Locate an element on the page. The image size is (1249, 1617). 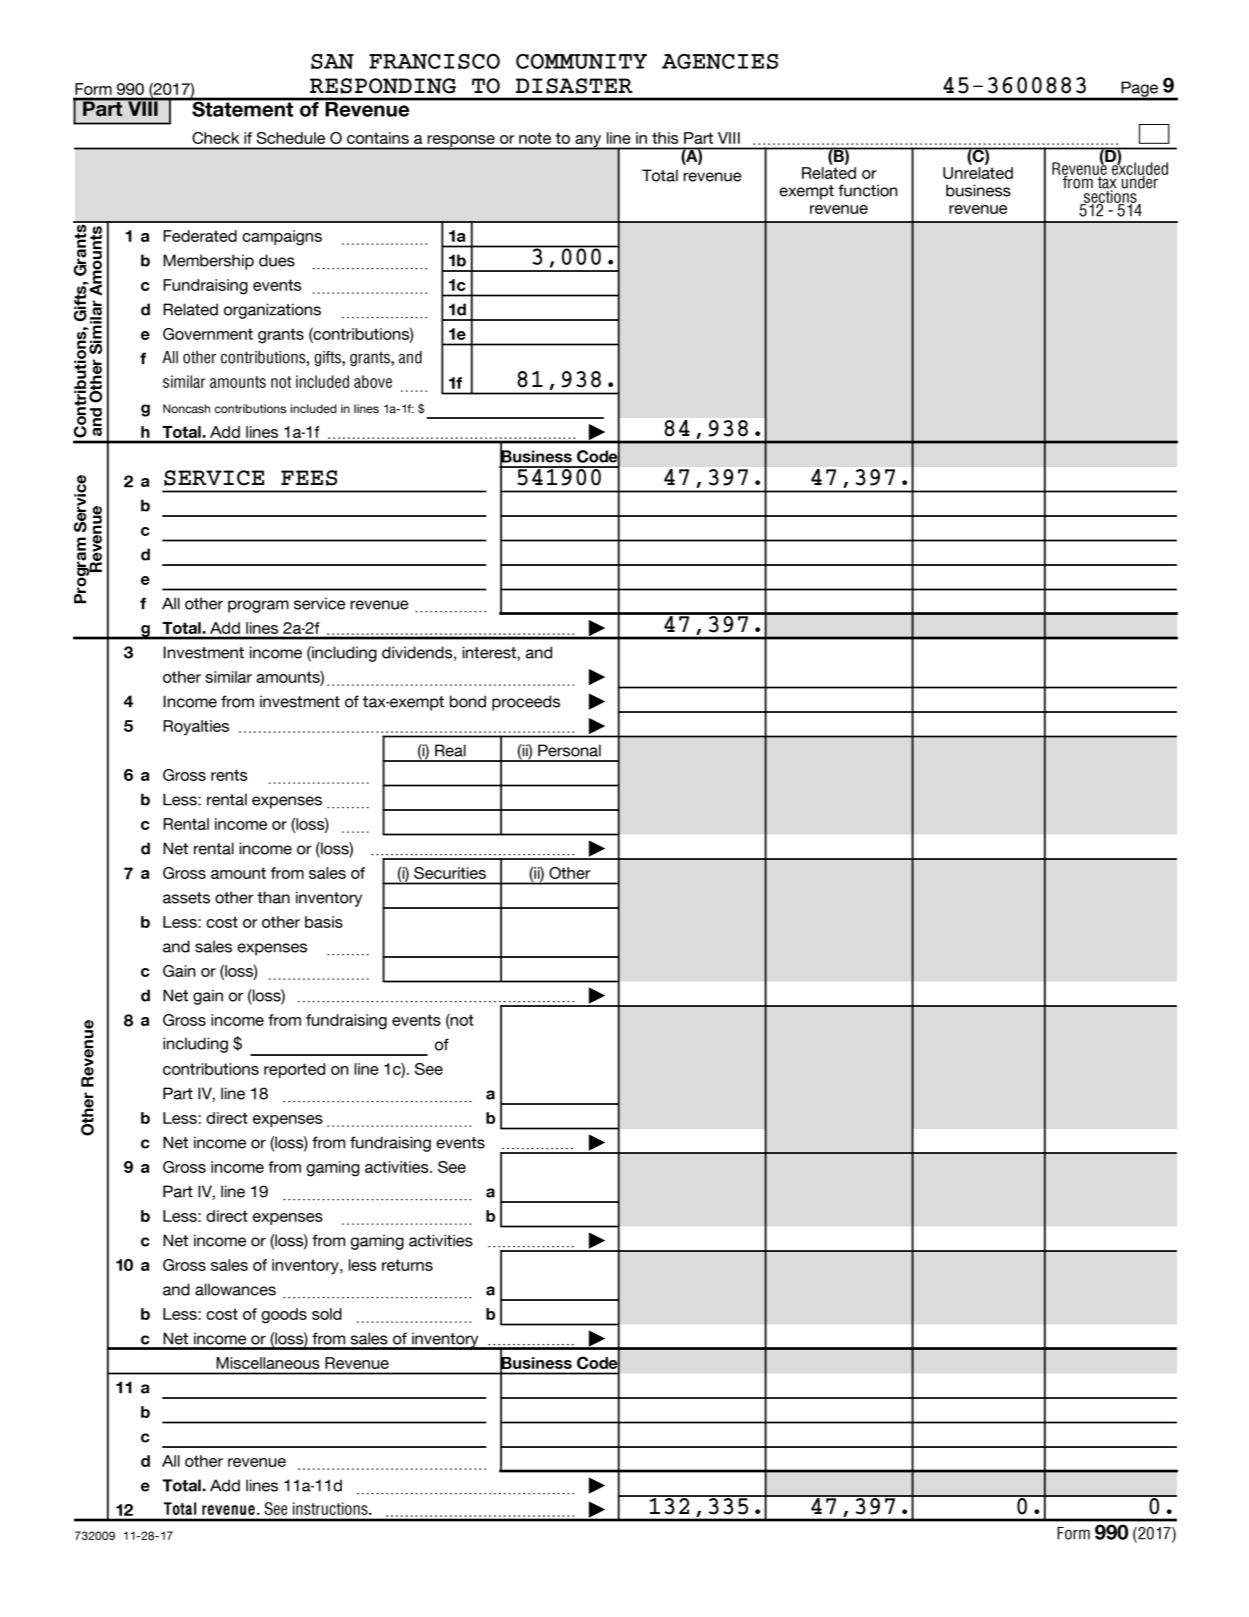
Schedule is located at coordinates (291, 138).
